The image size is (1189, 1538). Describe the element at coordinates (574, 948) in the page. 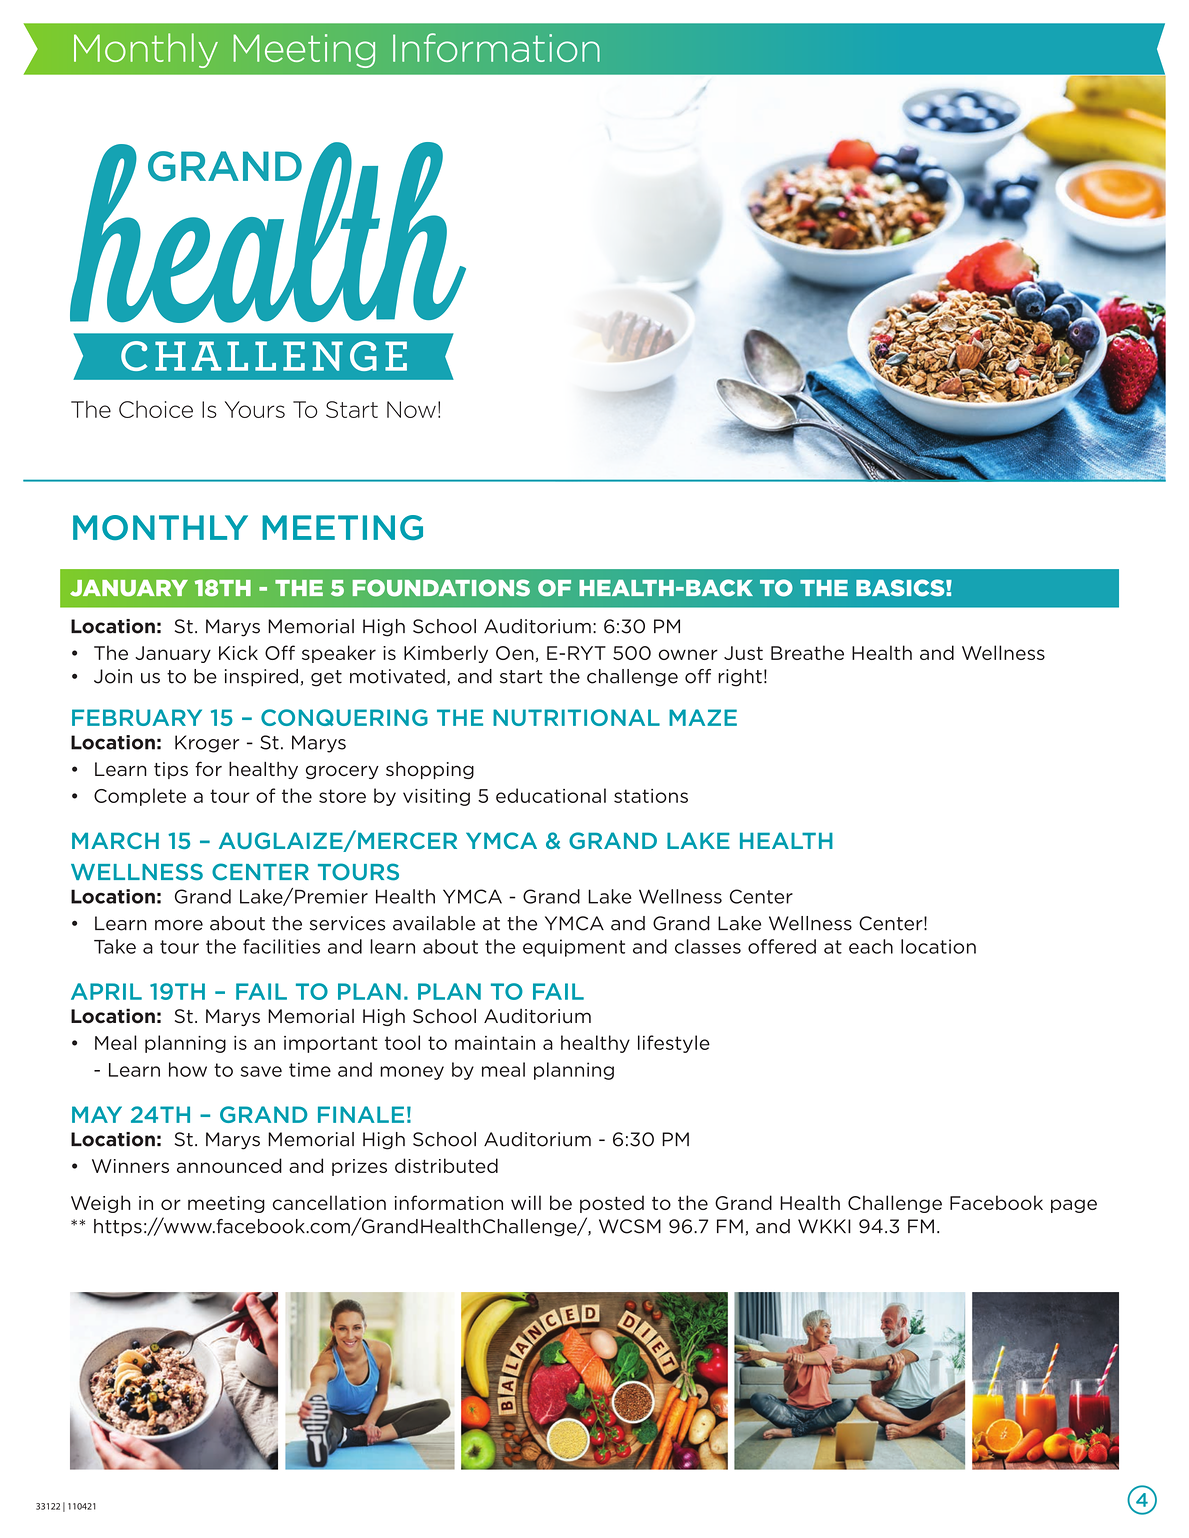

I see `equipment` at that location.
